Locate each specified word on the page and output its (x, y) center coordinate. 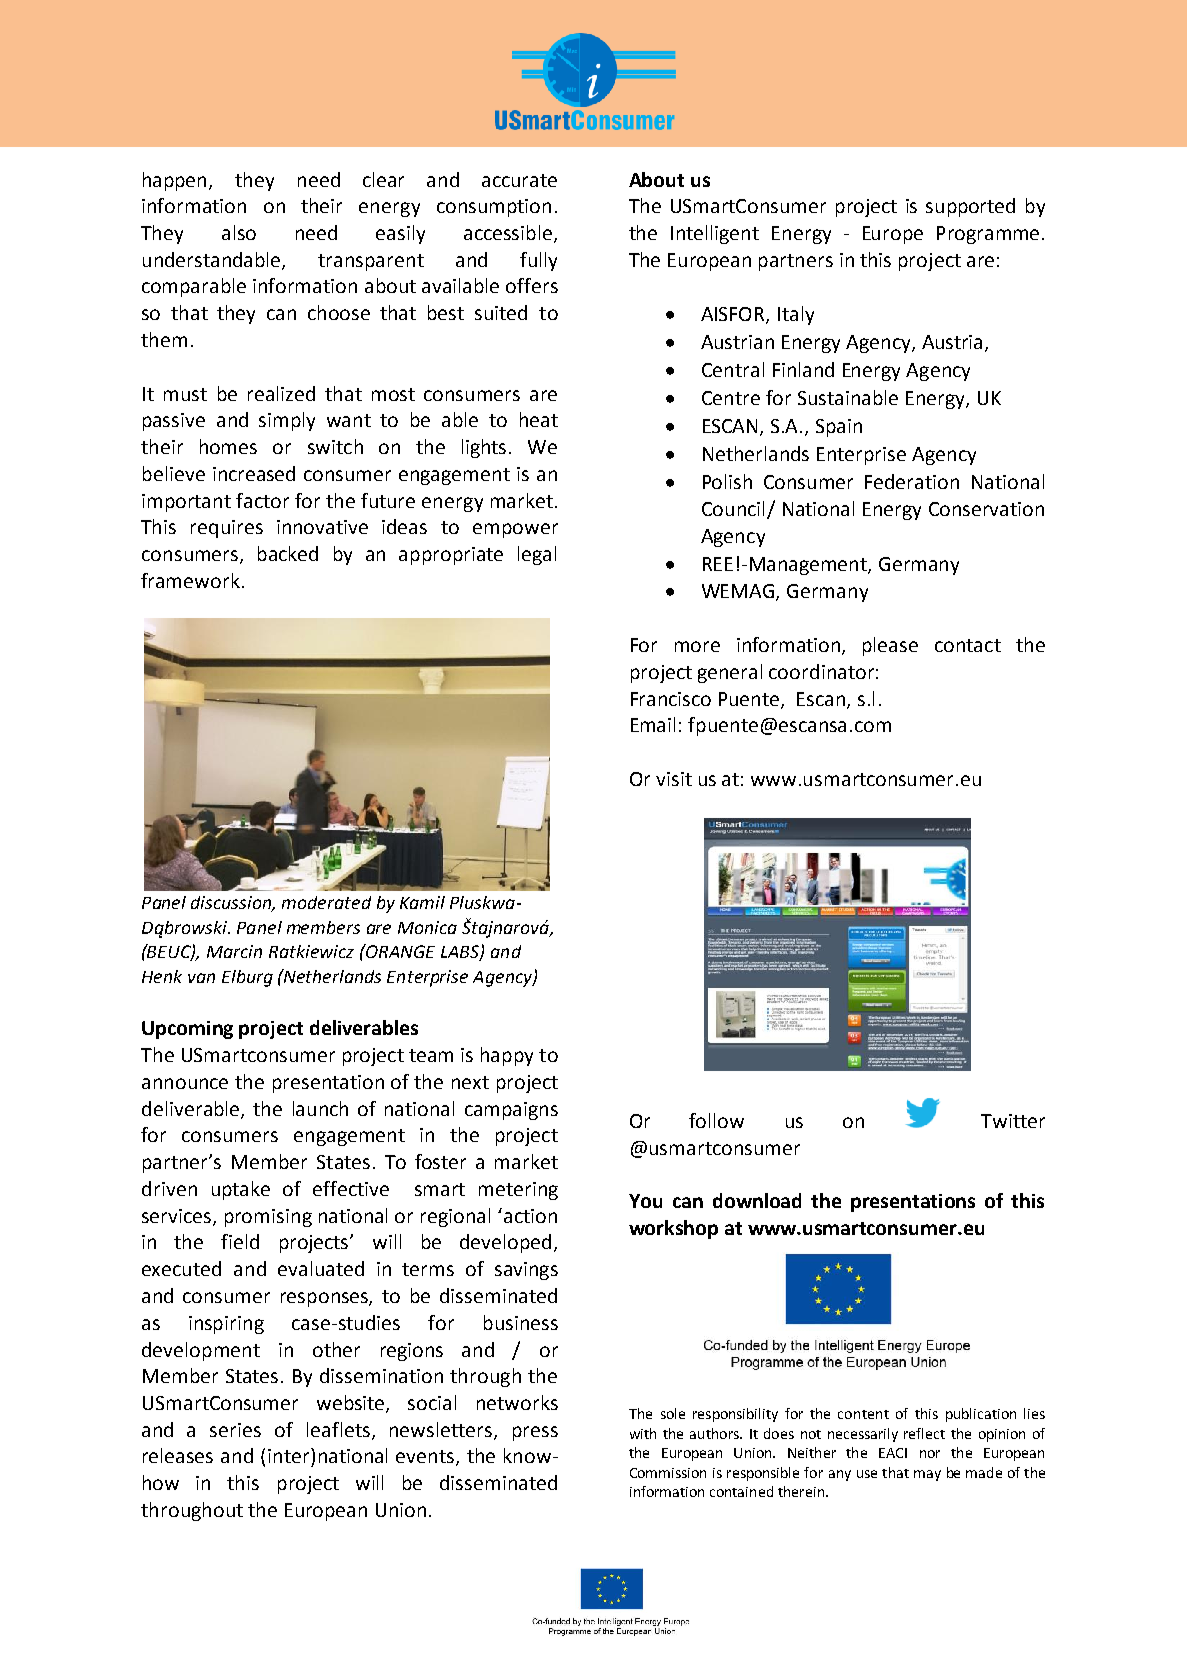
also (239, 232)
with (643, 1433)
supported (970, 207)
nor (930, 1454)
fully (538, 261)
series (235, 1430)
